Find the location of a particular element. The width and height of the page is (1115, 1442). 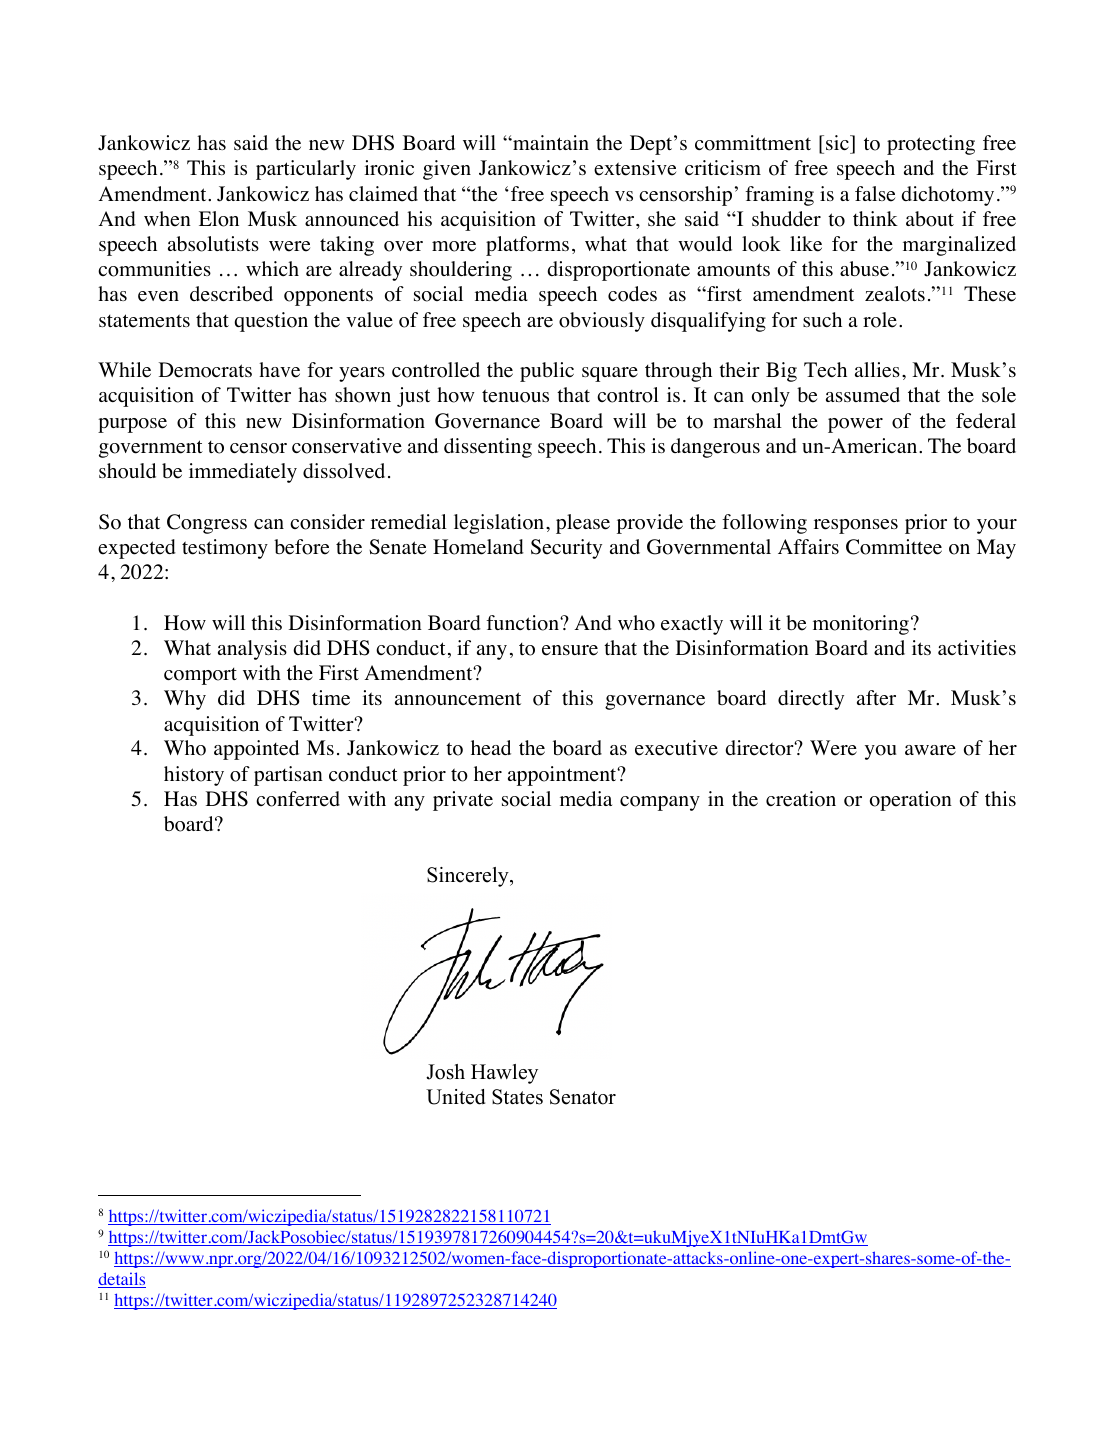

false is located at coordinates (875, 194).
